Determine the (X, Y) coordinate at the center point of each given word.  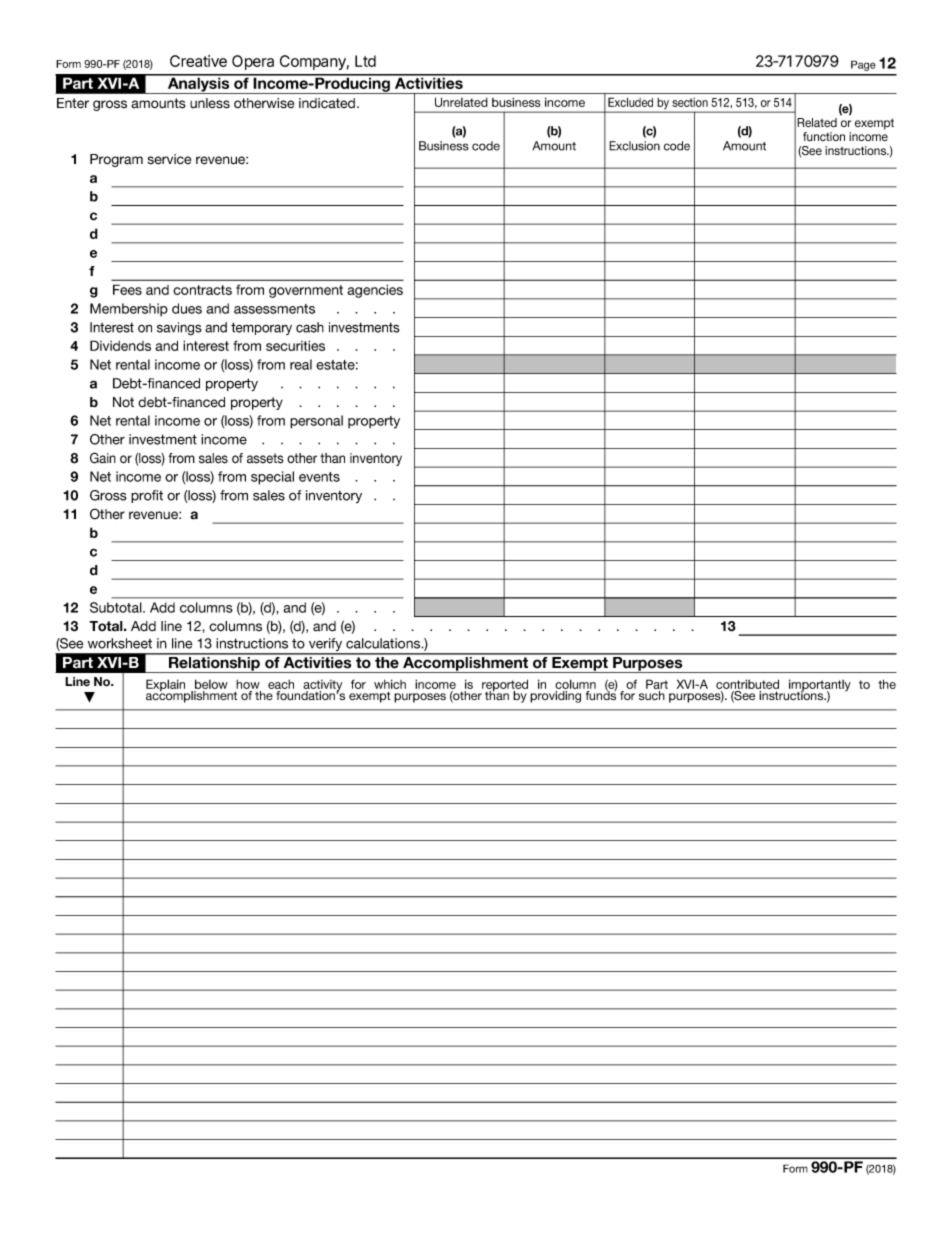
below (211, 684)
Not (123, 402)
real (301, 364)
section (690, 102)
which (390, 684)
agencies (375, 291)
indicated (328, 103)
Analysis (198, 84)
